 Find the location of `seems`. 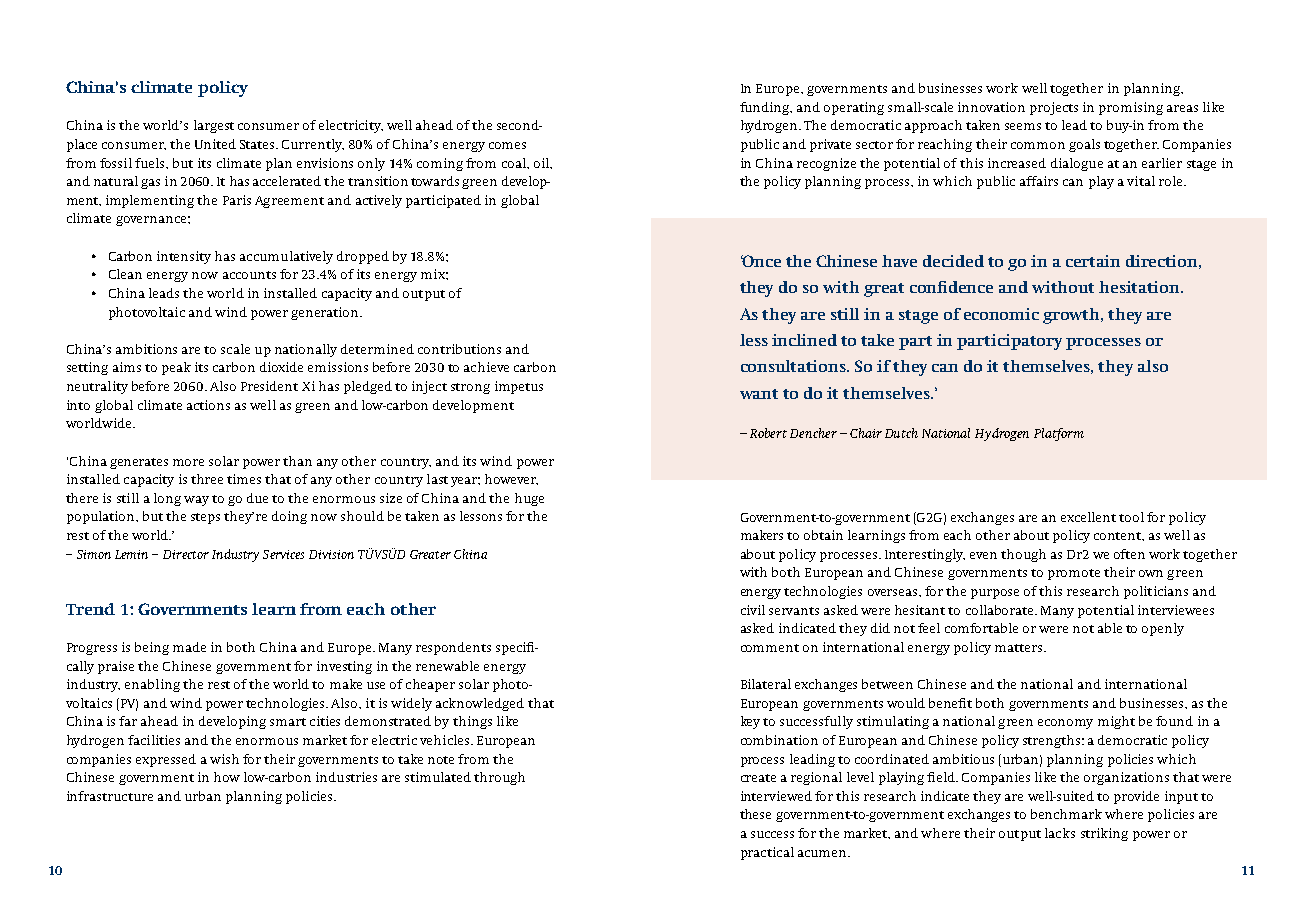

seems is located at coordinates (1023, 126).
